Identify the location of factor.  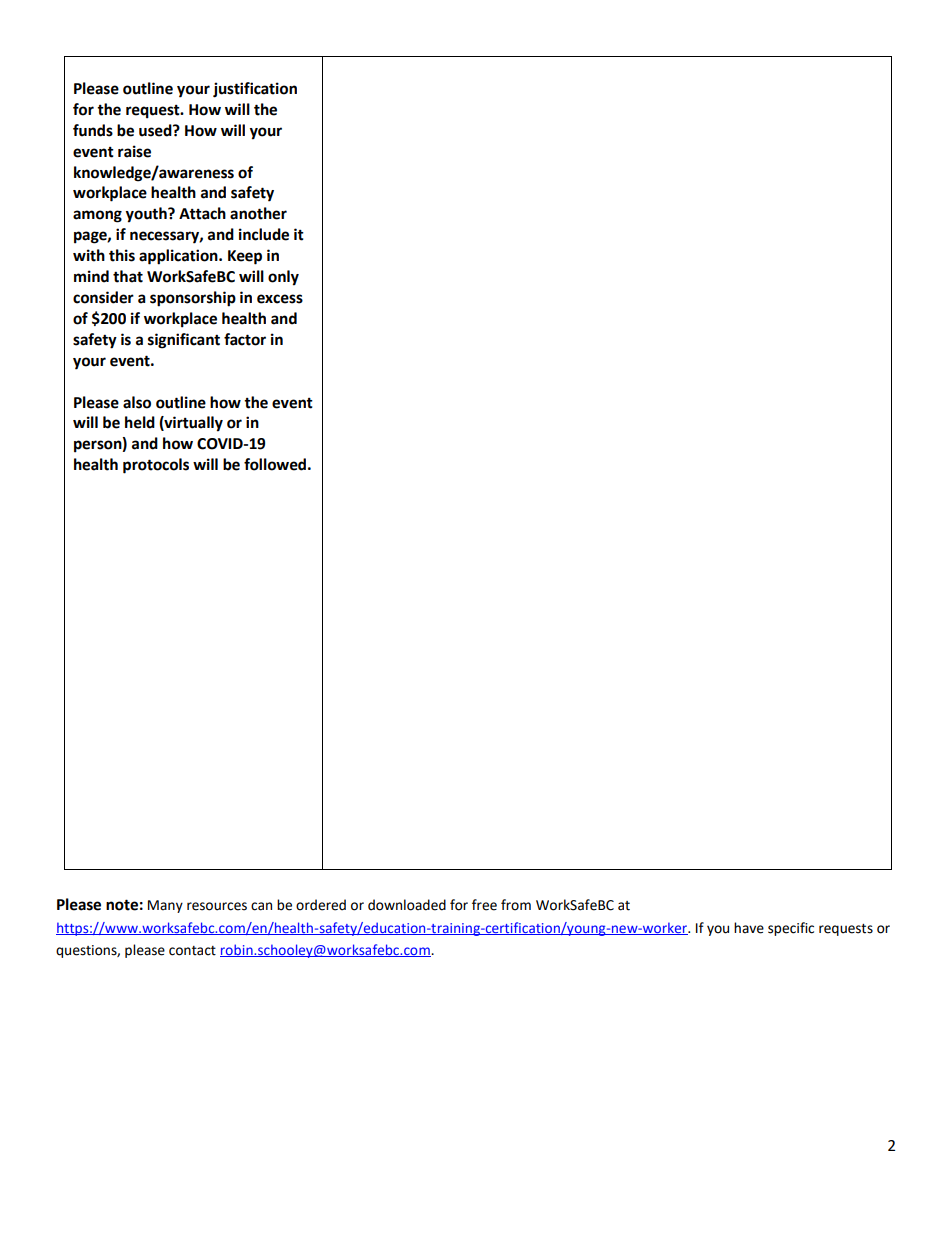
(245, 339).
